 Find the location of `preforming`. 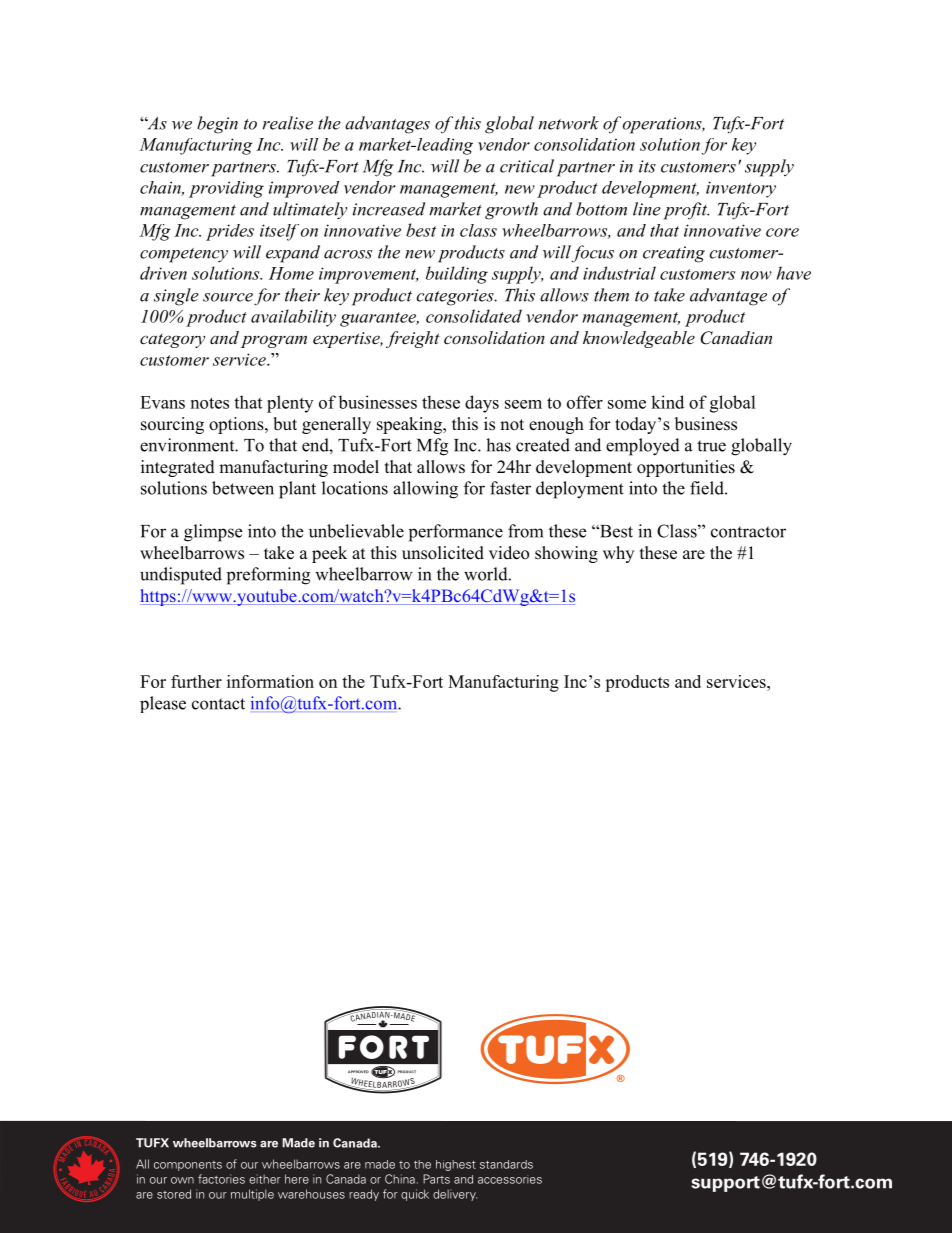

preforming is located at coordinates (268, 576).
